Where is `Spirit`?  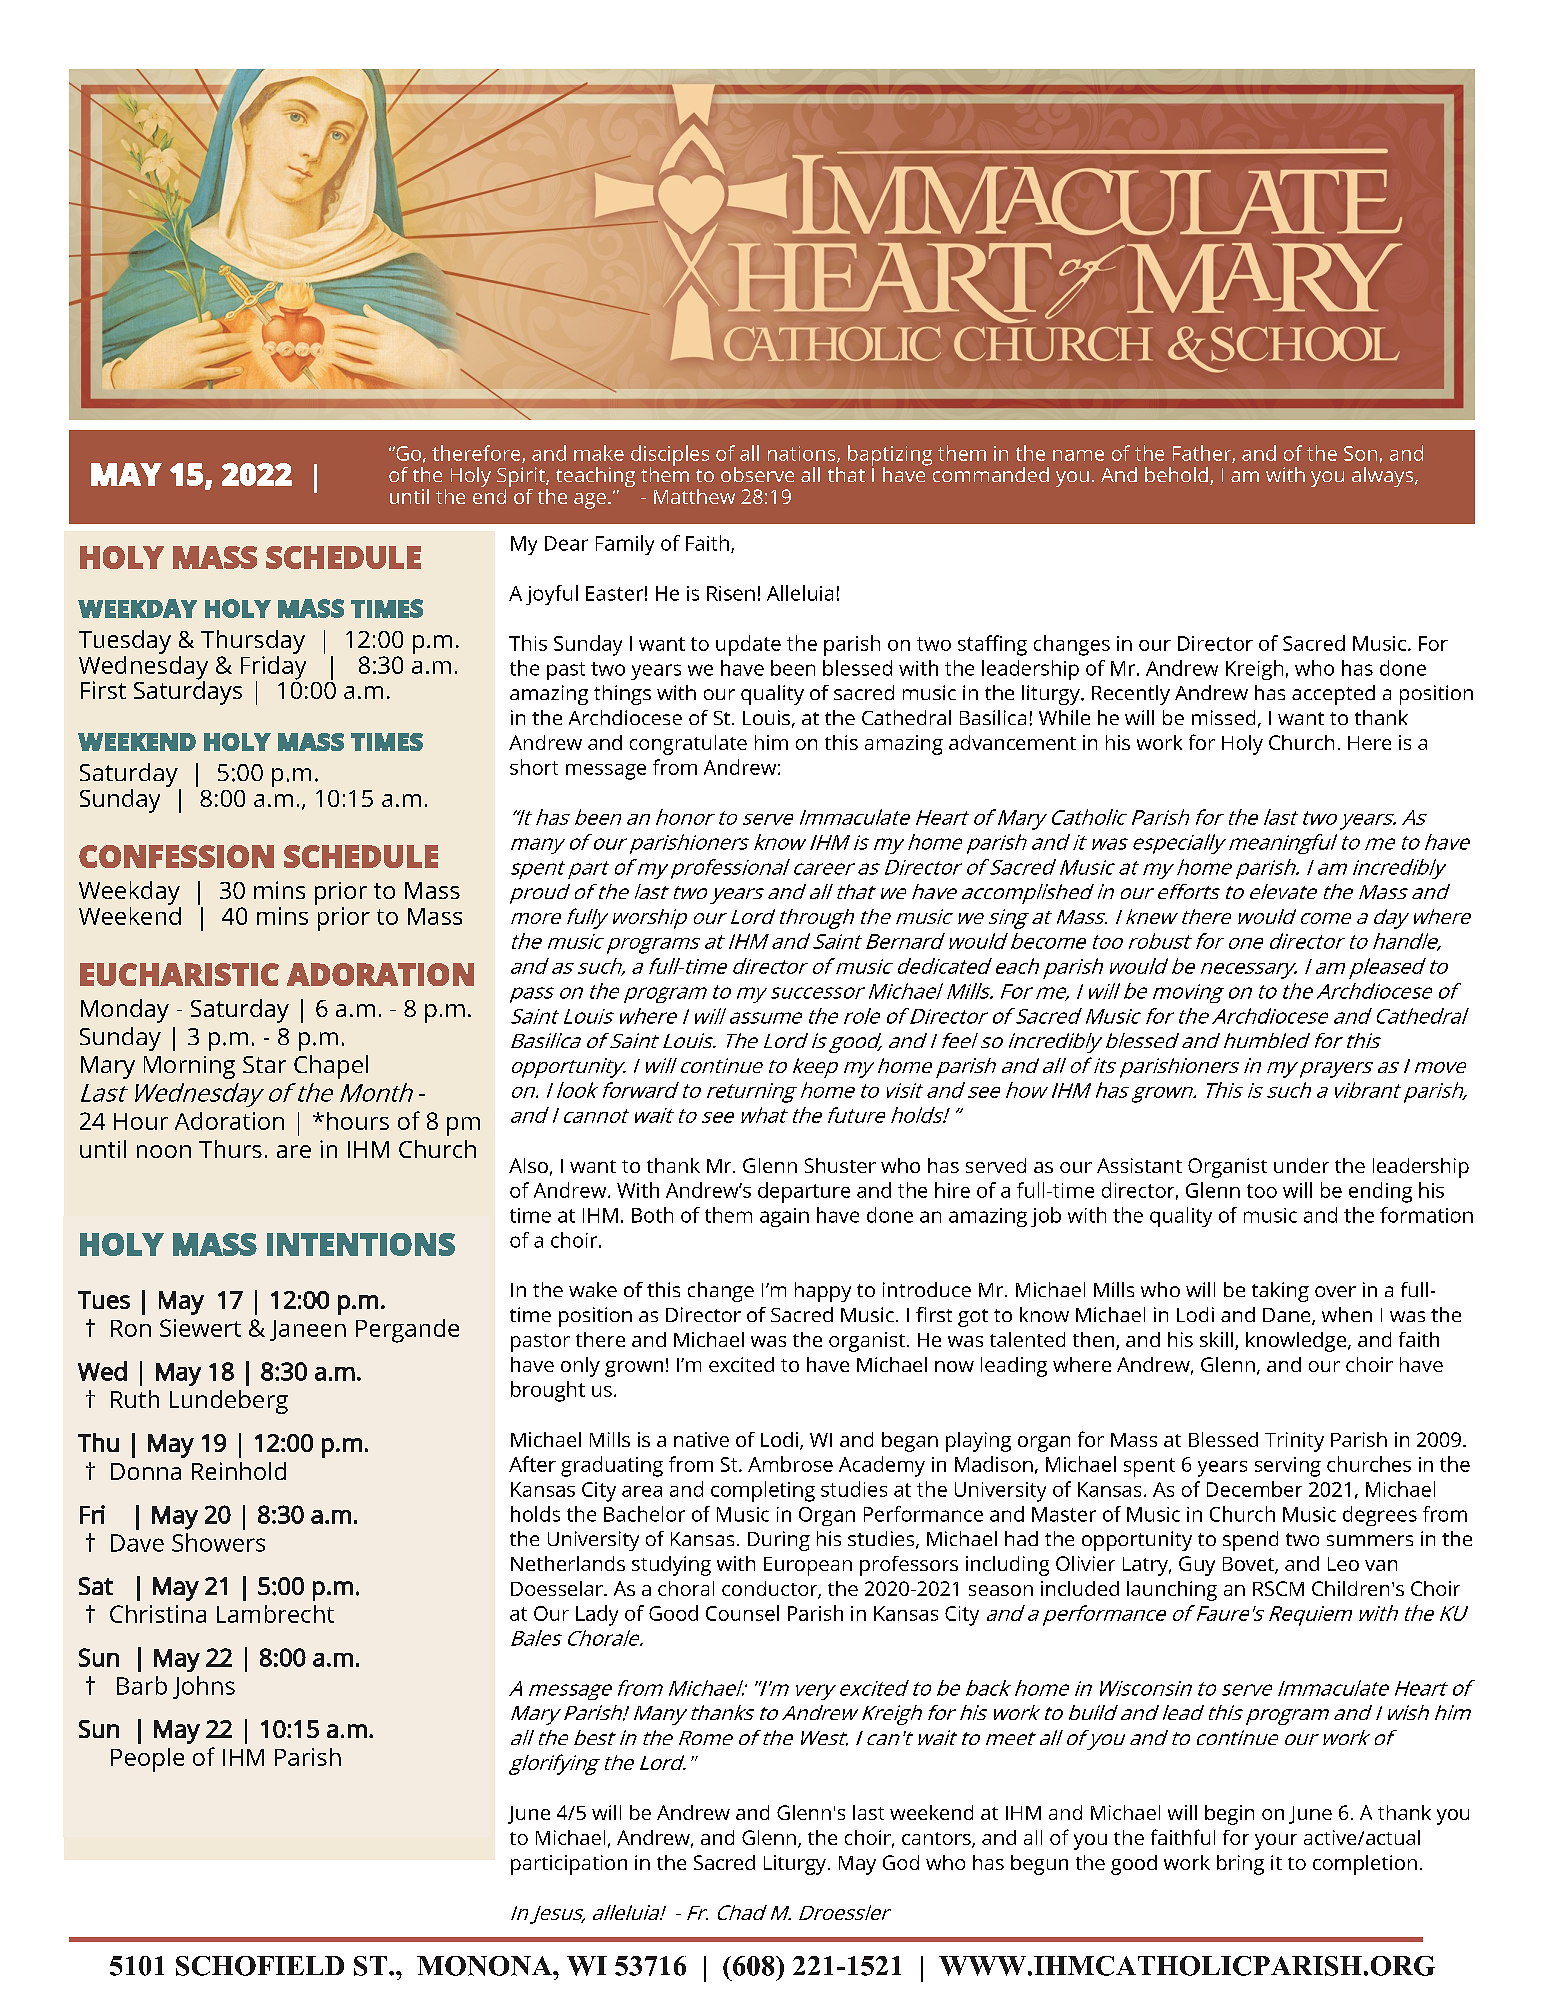 Spirit is located at coordinates (522, 478).
